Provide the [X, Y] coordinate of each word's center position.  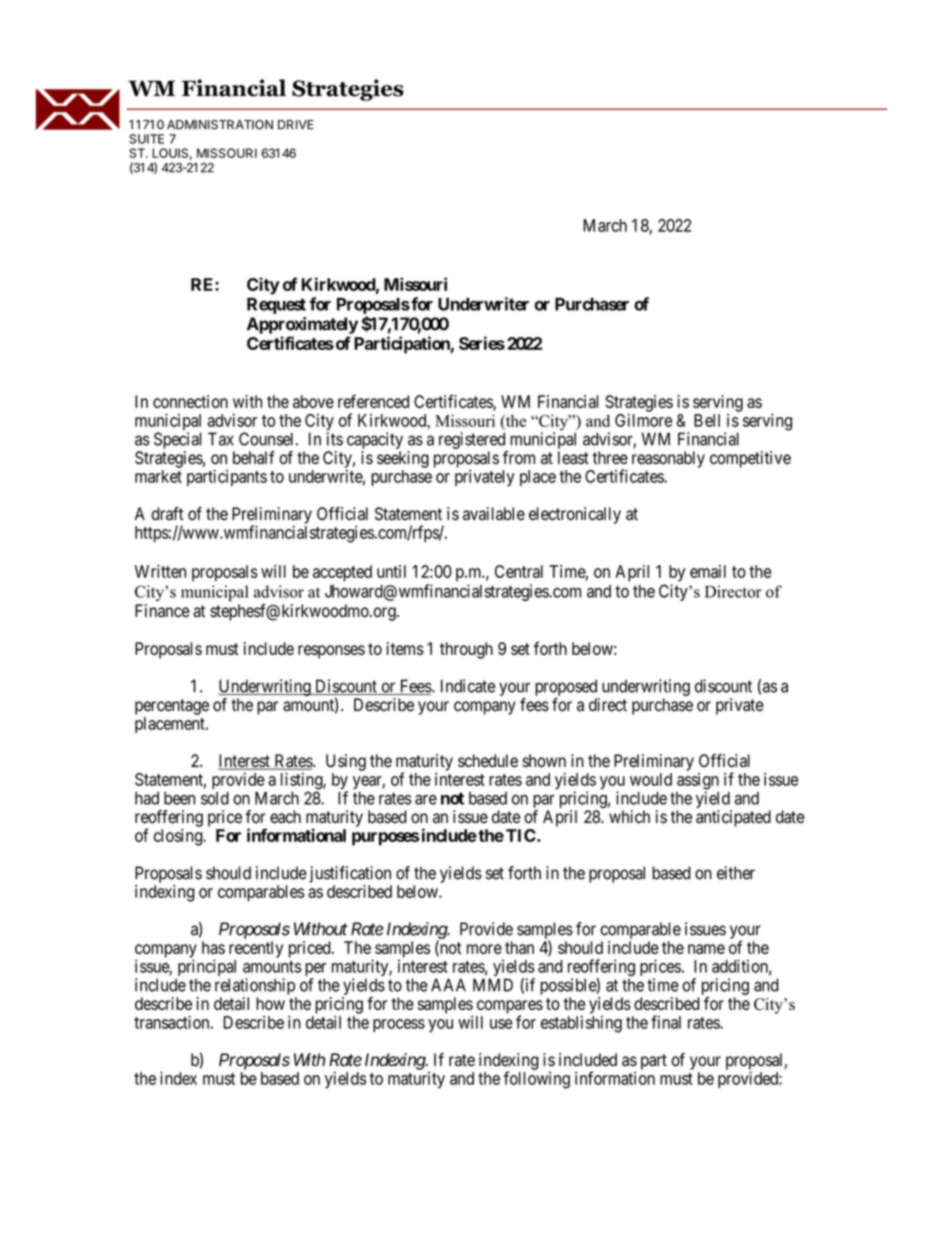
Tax [221, 439]
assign [698, 782]
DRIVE [296, 125]
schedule [488, 761]
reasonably [668, 459]
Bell [707, 420]
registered [472, 440]
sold [215, 798]
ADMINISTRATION [220, 125]
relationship [255, 986]
